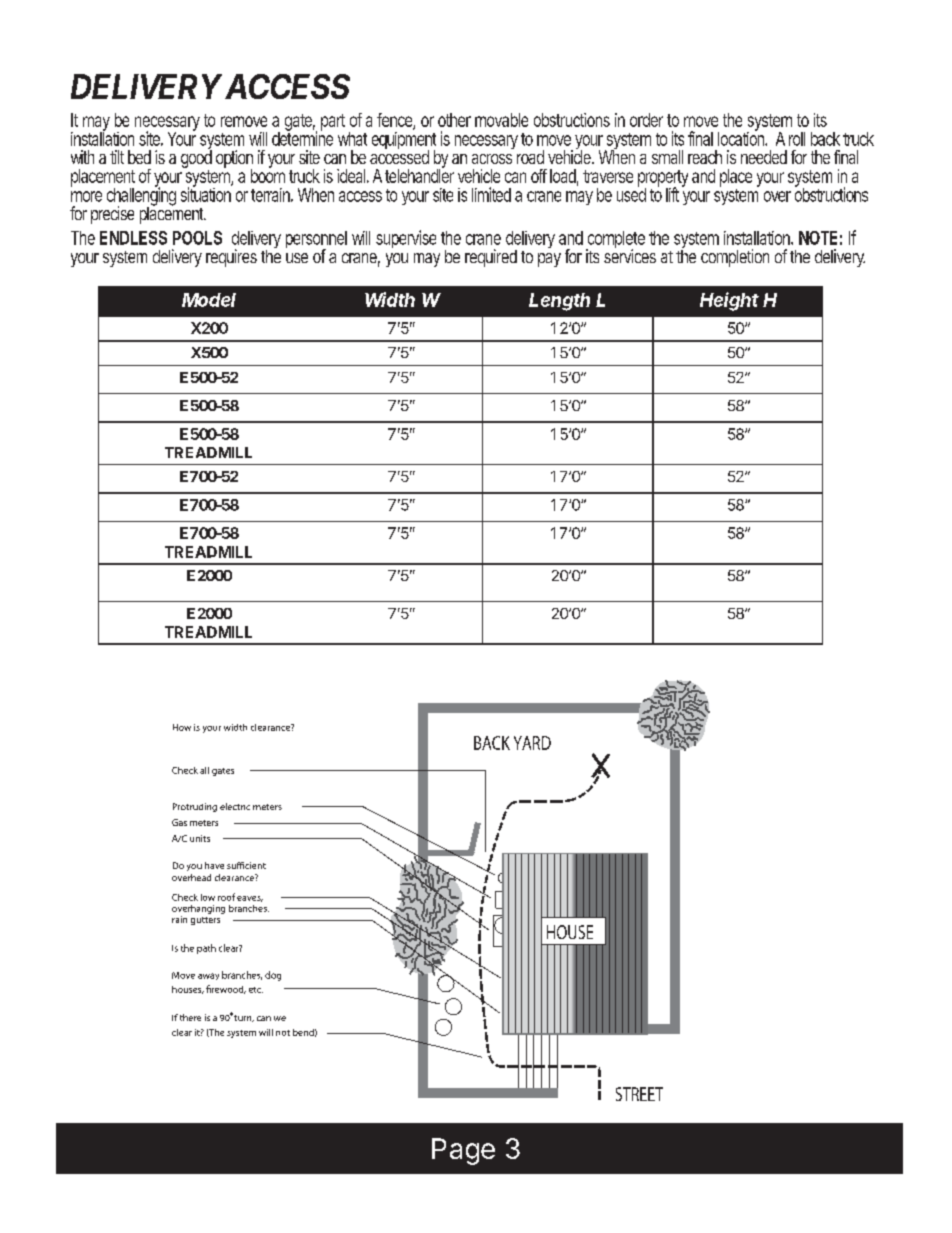 This document has height=1233, width=952. I want to click on How, so click(182, 727).
